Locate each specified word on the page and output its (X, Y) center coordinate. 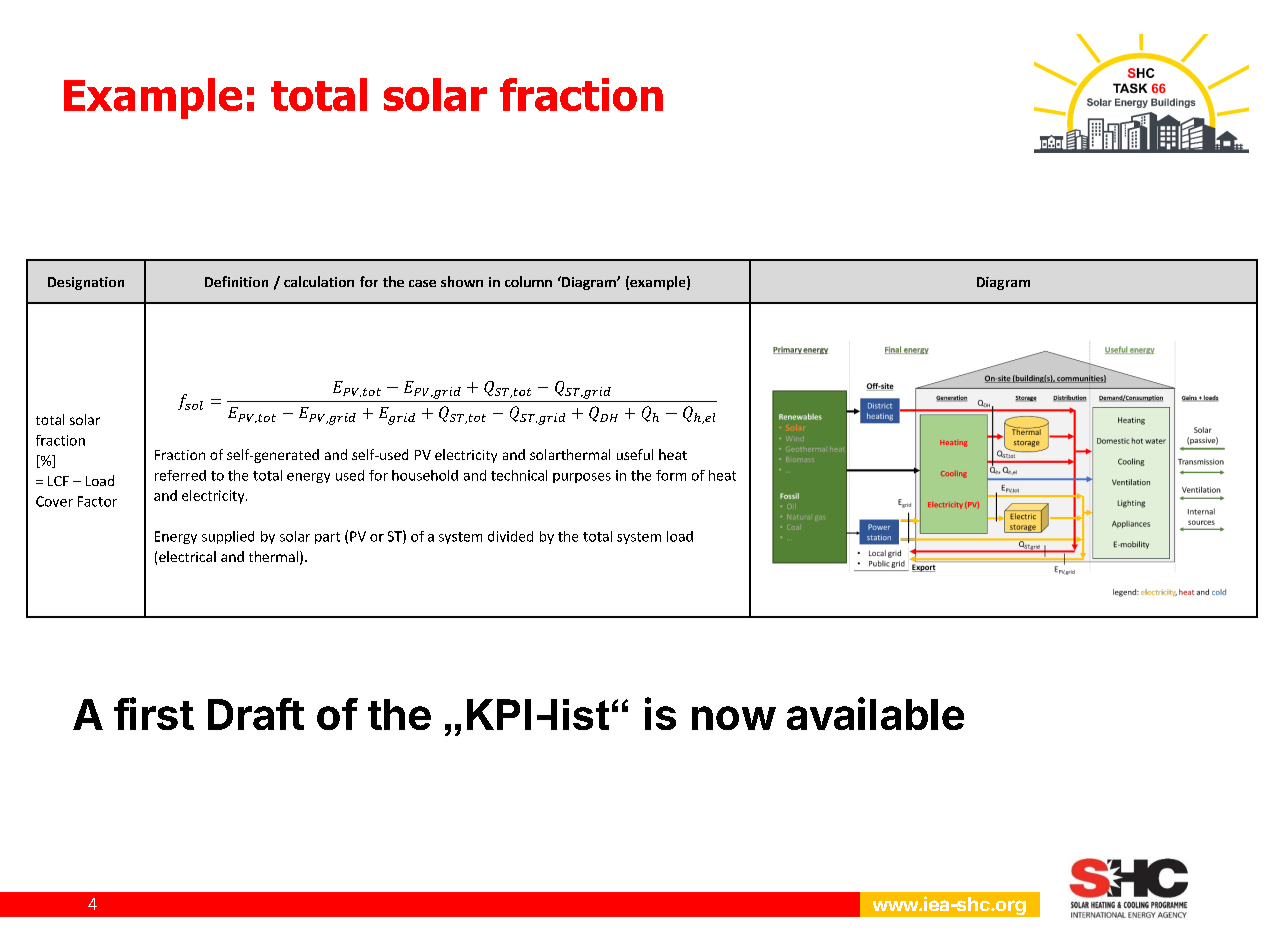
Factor (97, 501)
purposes (582, 478)
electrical (187, 556)
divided (510, 536)
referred (180, 475)
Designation (86, 283)
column (528, 281)
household (425, 475)
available (875, 713)
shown (462, 281)
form (671, 475)
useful (635, 454)
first (154, 713)
